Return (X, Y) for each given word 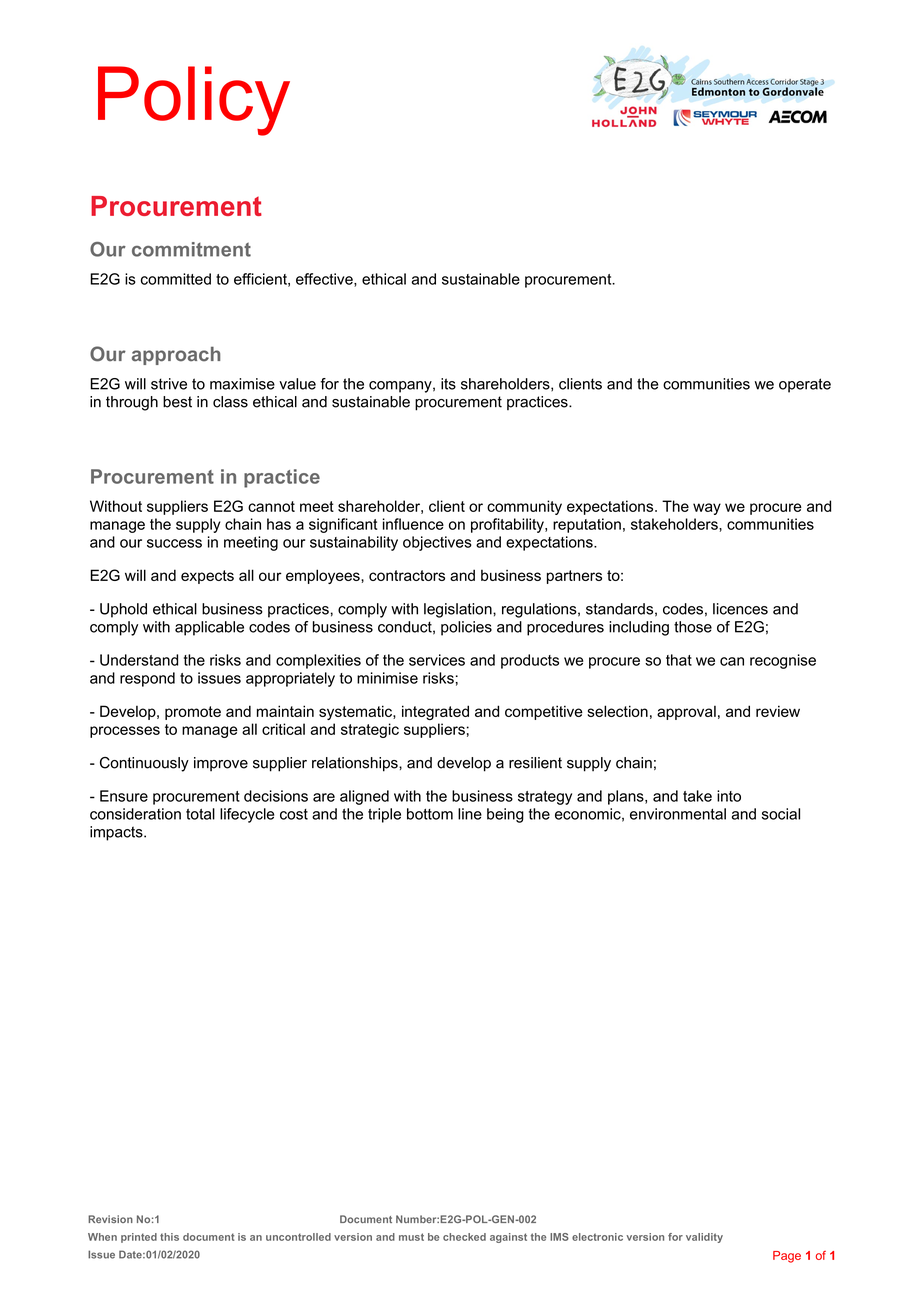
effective (325, 280)
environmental (678, 814)
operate (805, 385)
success (174, 543)
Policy (194, 101)
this (169, 1237)
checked (464, 1237)
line (470, 814)
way (707, 509)
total (200, 814)
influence (413, 524)
